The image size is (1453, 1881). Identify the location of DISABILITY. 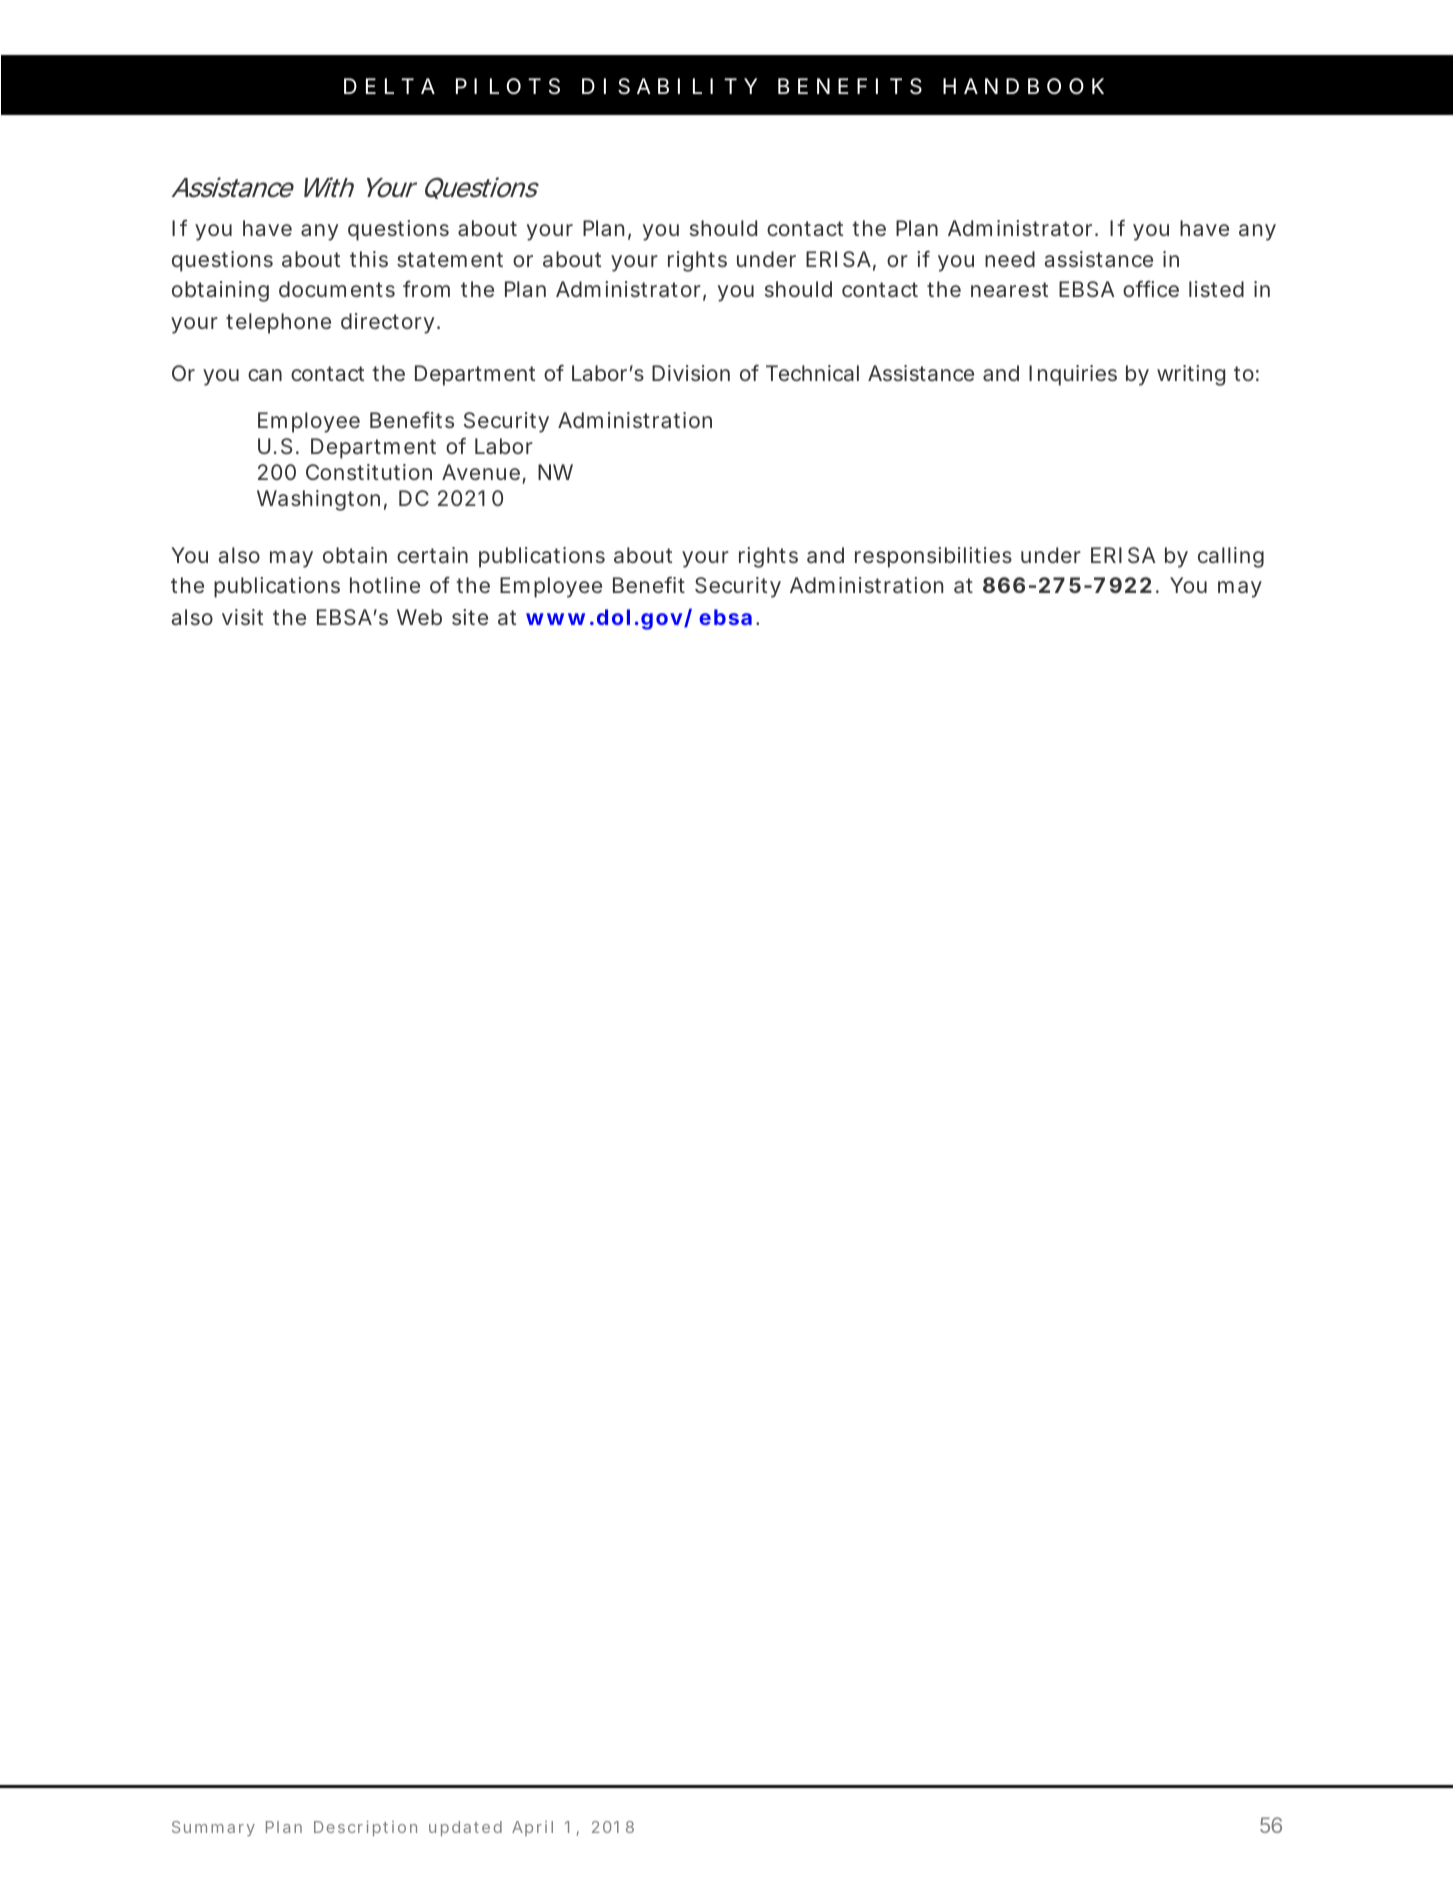
(669, 86).
